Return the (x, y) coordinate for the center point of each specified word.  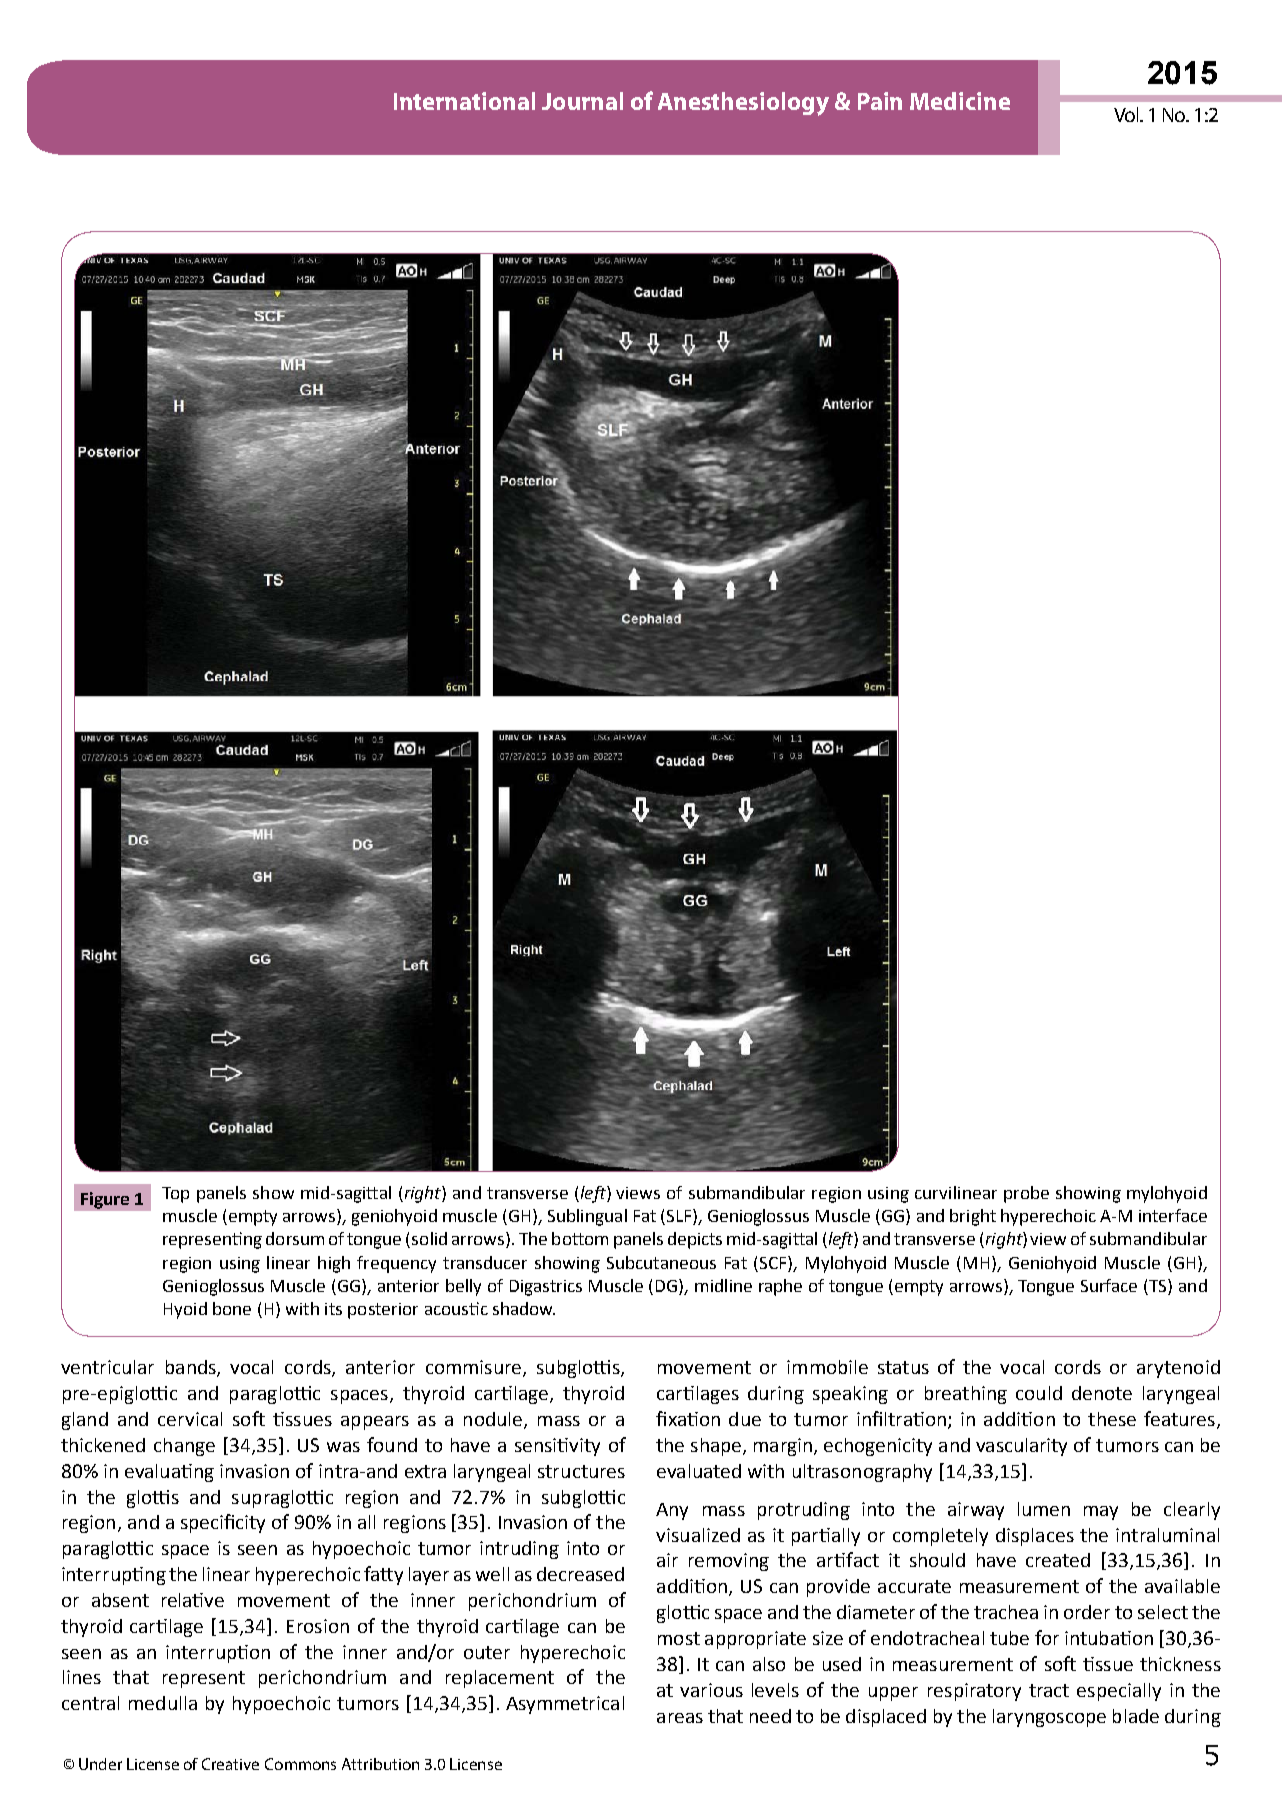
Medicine (960, 101)
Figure (105, 1200)
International (464, 101)
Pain (880, 101)
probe (1026, 1194)
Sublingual (587, 1217)
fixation (688, 1418)
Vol (1128, 114)
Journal (582, 101)
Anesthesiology (743, 104)
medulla (163, 1703)
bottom (580, 1238)
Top (175, 1195)
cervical (190, 1419)
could (1039, 1393)
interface (1173, 1215)
